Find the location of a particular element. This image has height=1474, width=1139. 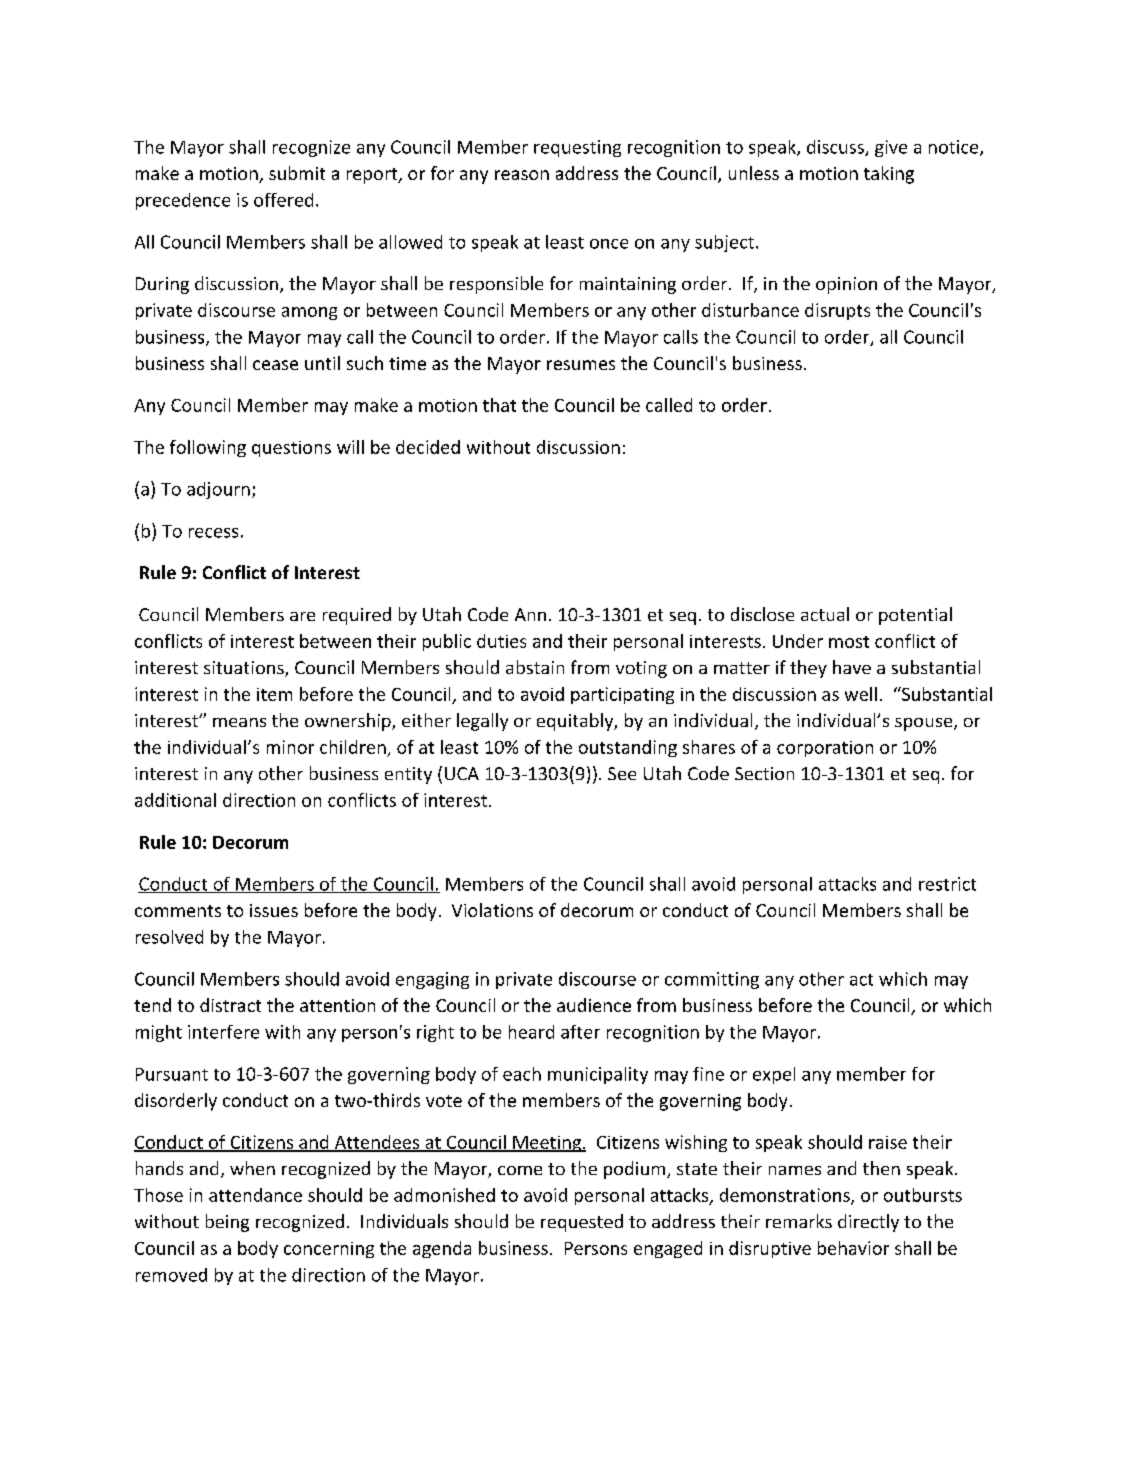

behavior is located at coordinates (853, 1248).
